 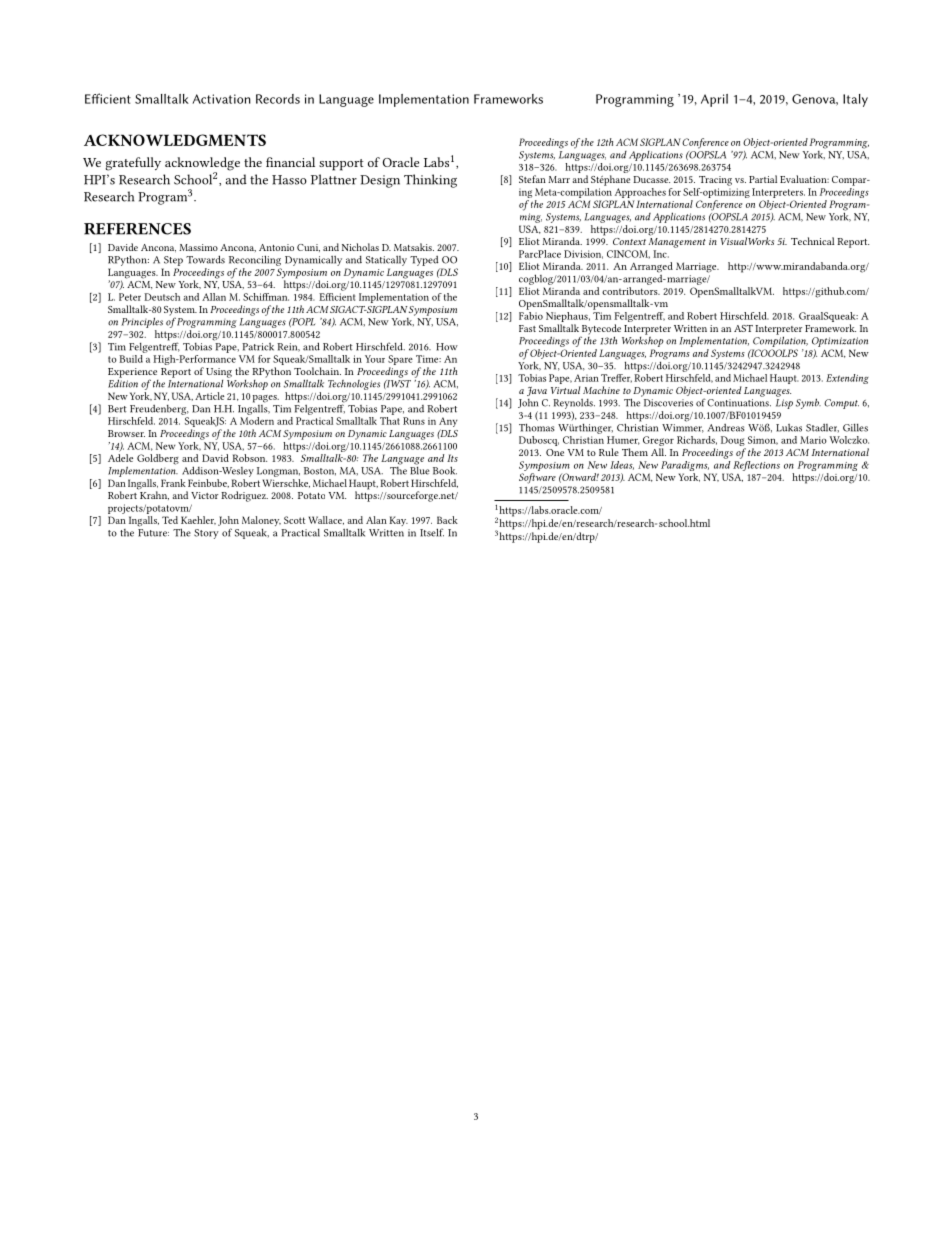 What do you see at coordinates (532, 179) in the screenshot?
I see `Stefan` at bounding box center [532, 179].
